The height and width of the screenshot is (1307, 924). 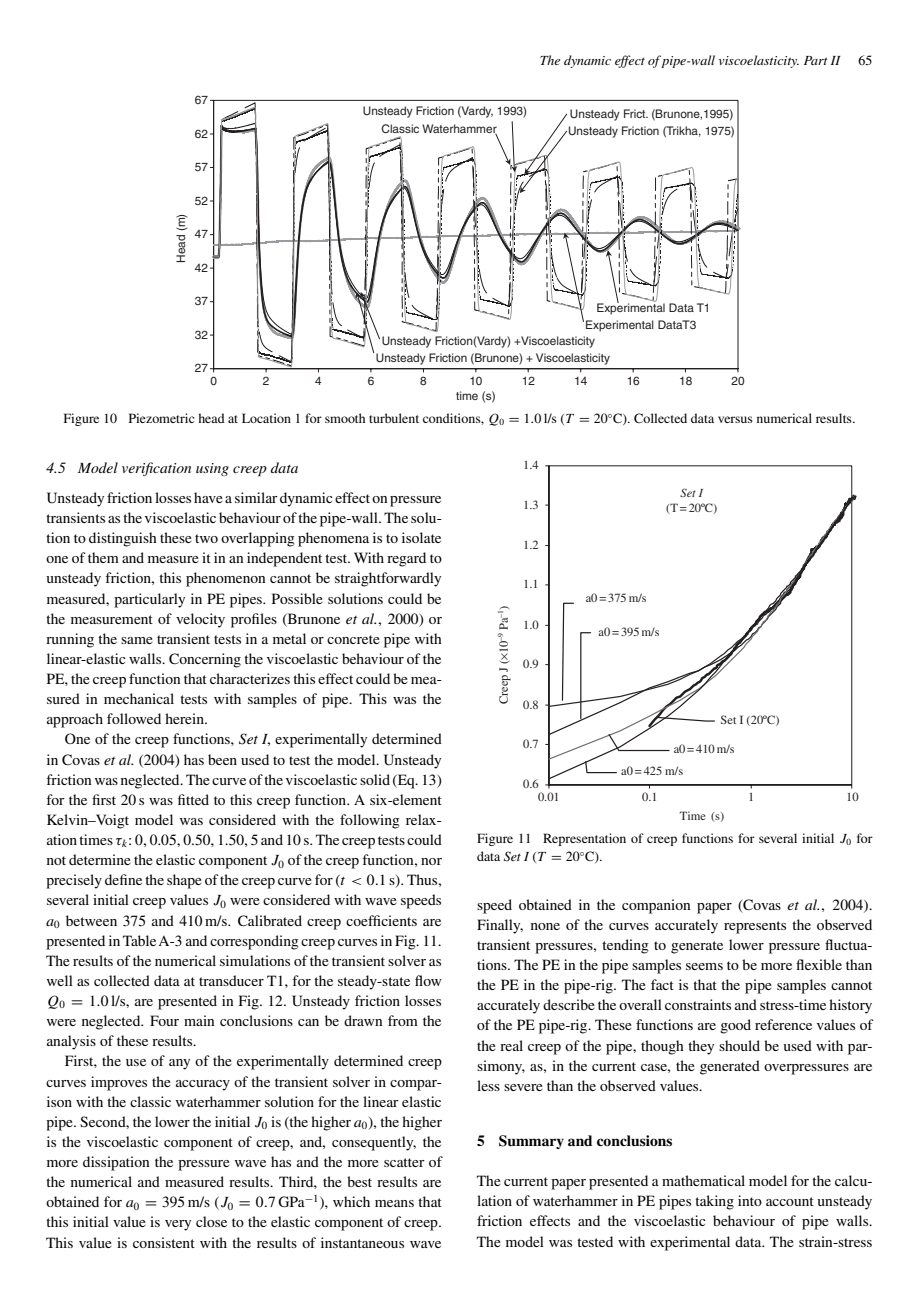 I want to click on regard, so click(x=406, y=559).
